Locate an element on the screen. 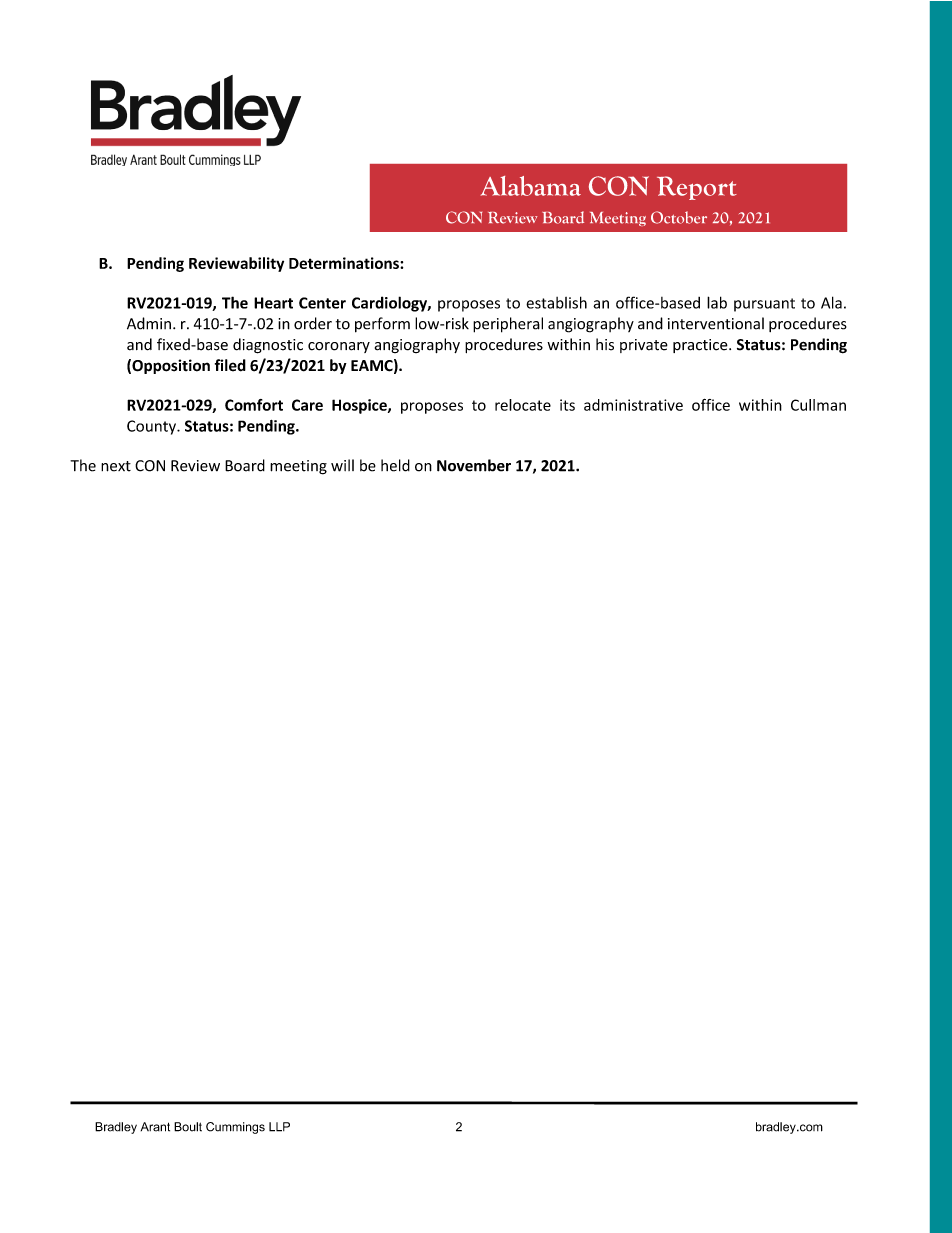  its is located at coordinates (567, 405).
